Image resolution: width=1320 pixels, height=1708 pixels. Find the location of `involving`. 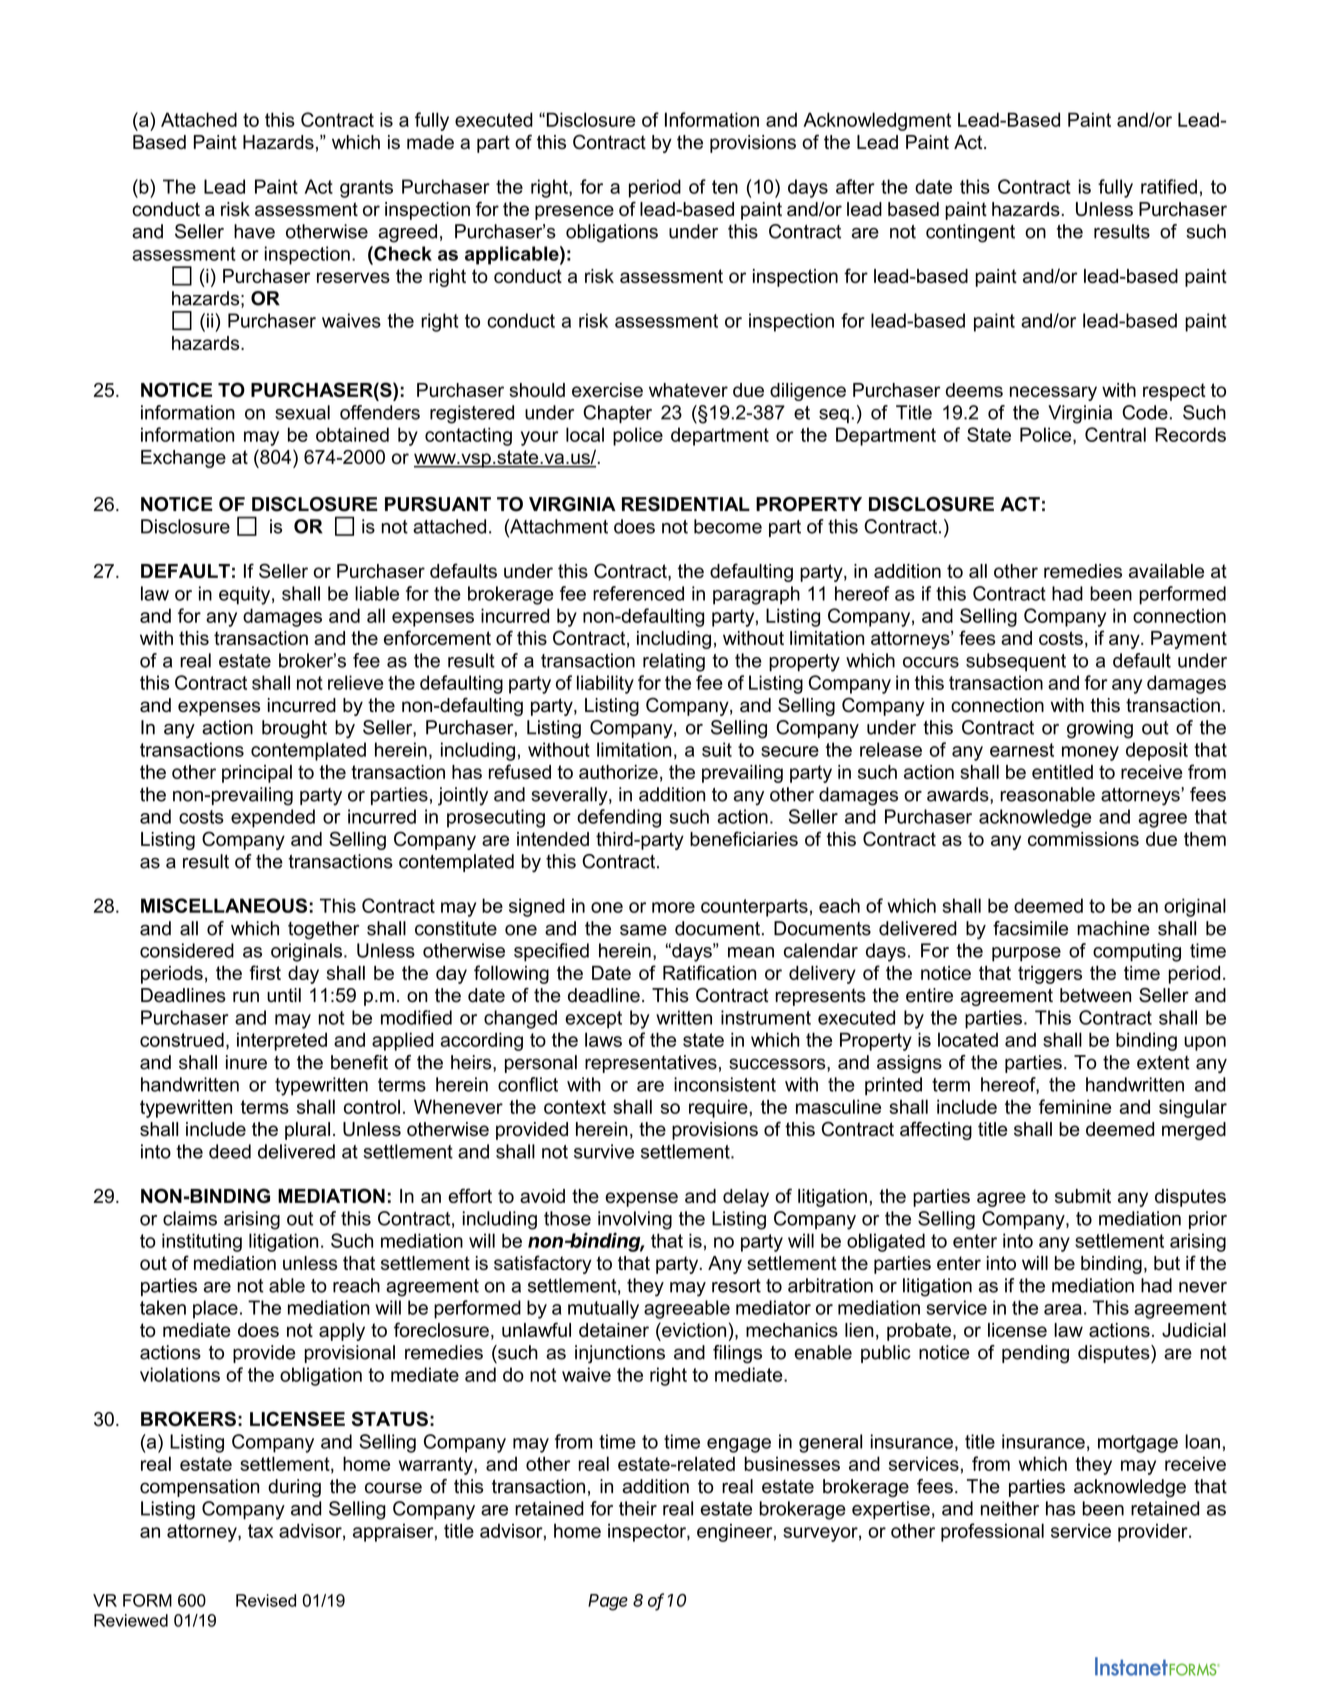

involving is located at coordinates (635, 1220).
